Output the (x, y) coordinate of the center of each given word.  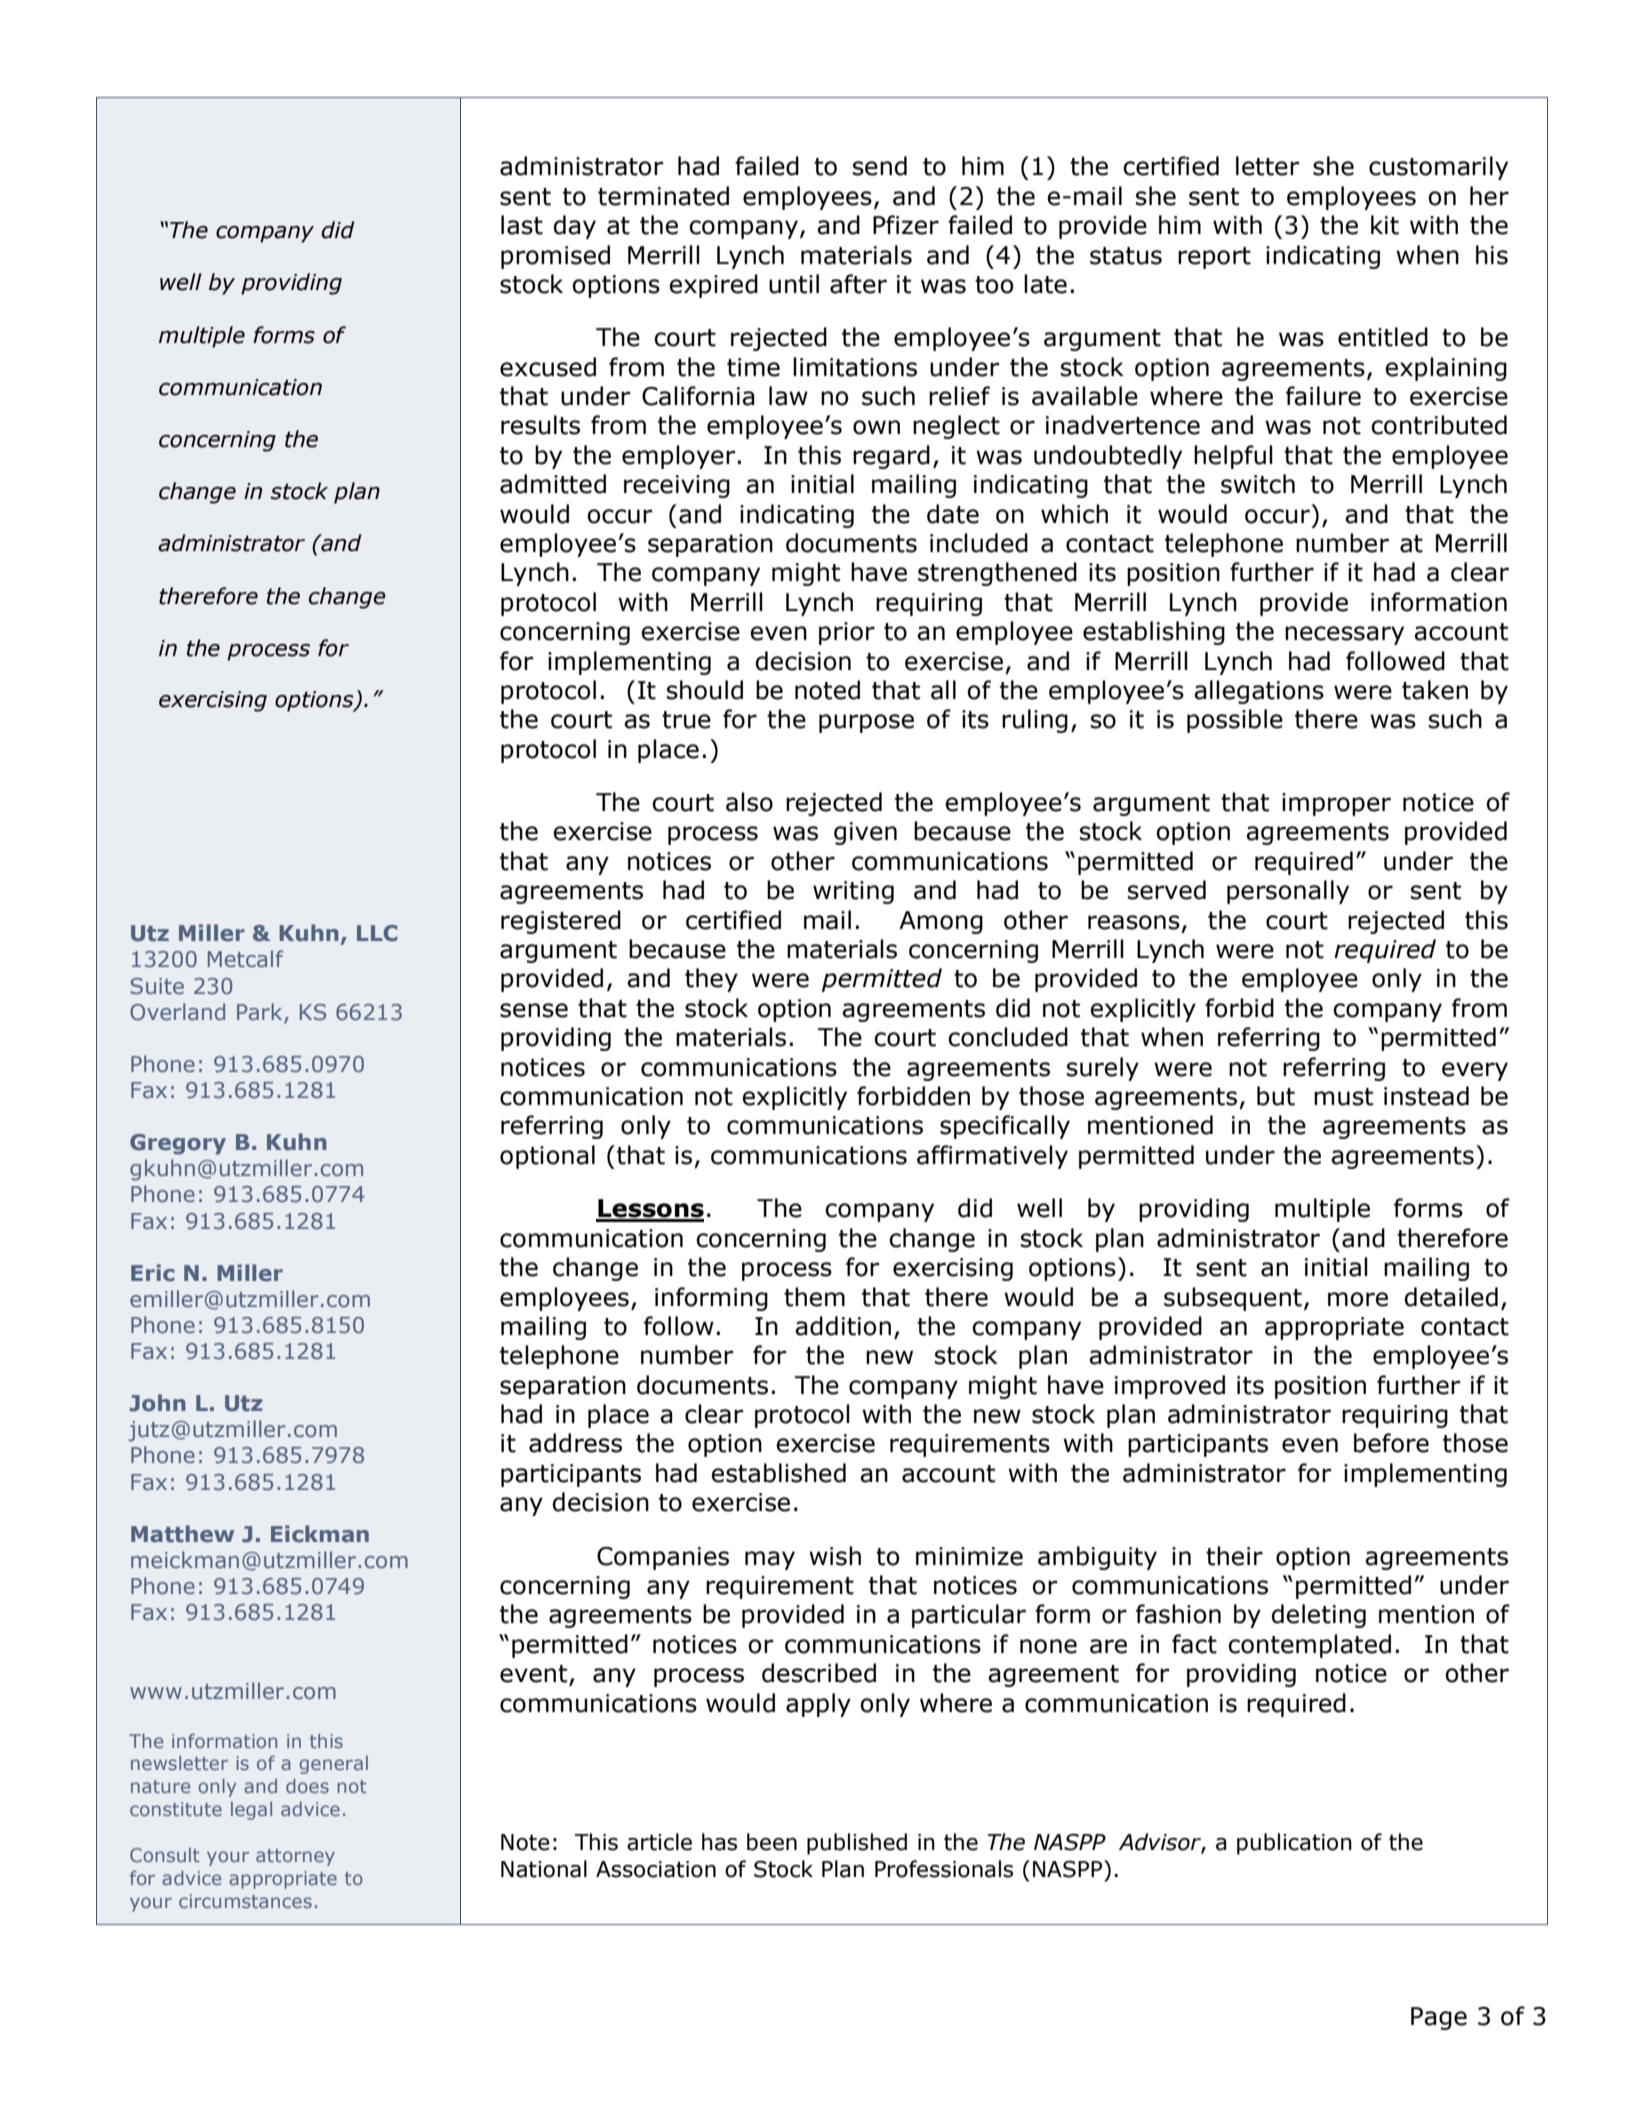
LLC (377, 933)
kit (1385, 225)
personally (1288, 892)
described (819, 1673)
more (1358, 1299)
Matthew (182, 1534)
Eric (152, 1272)
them (814, 1297)
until (794, 284)
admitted (553, 484)
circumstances (245, 1901)
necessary (1344, 635)
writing (853, 892)
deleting (1319, 1616)
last (522, 225)
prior (847, 633)
